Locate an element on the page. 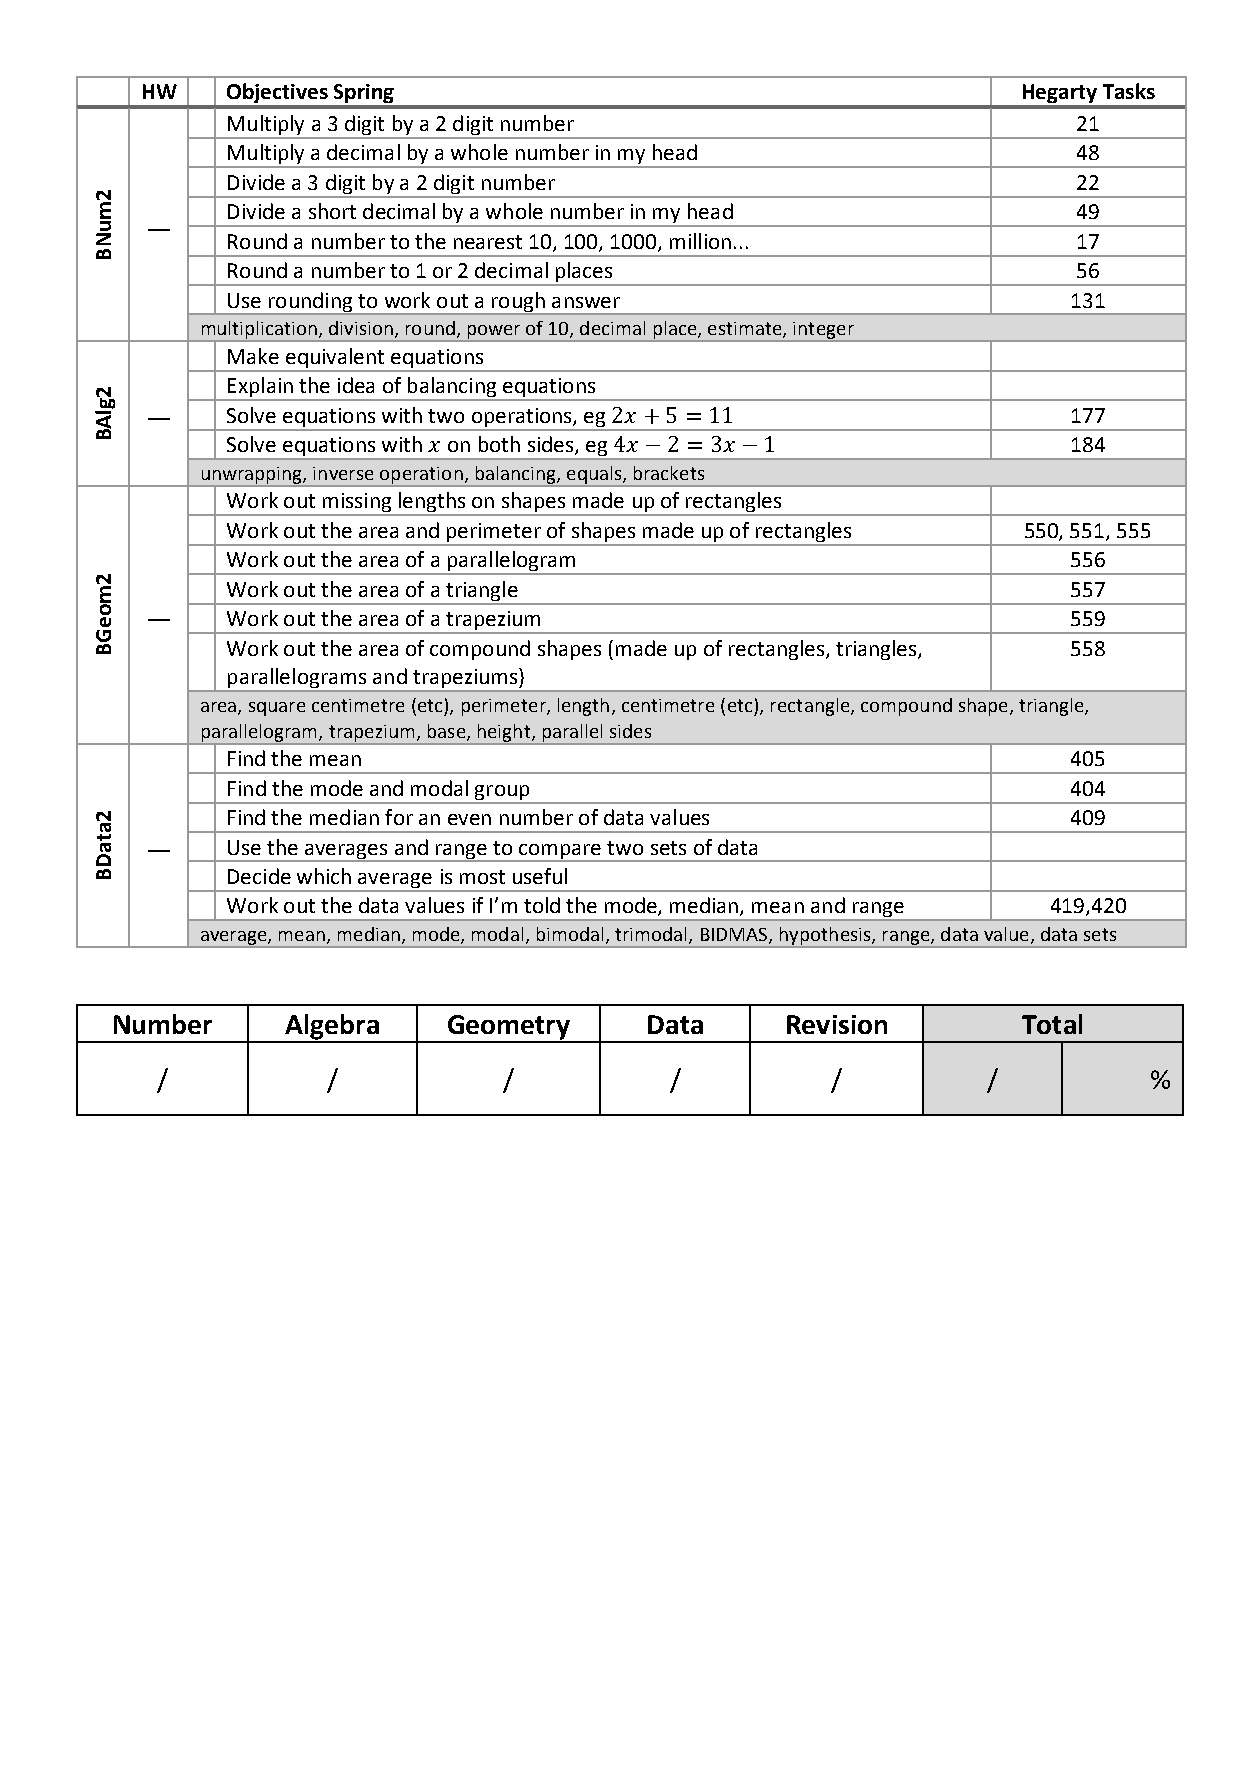 This document has height=1780, width=1259. short is located at coordinates (332, 211).
